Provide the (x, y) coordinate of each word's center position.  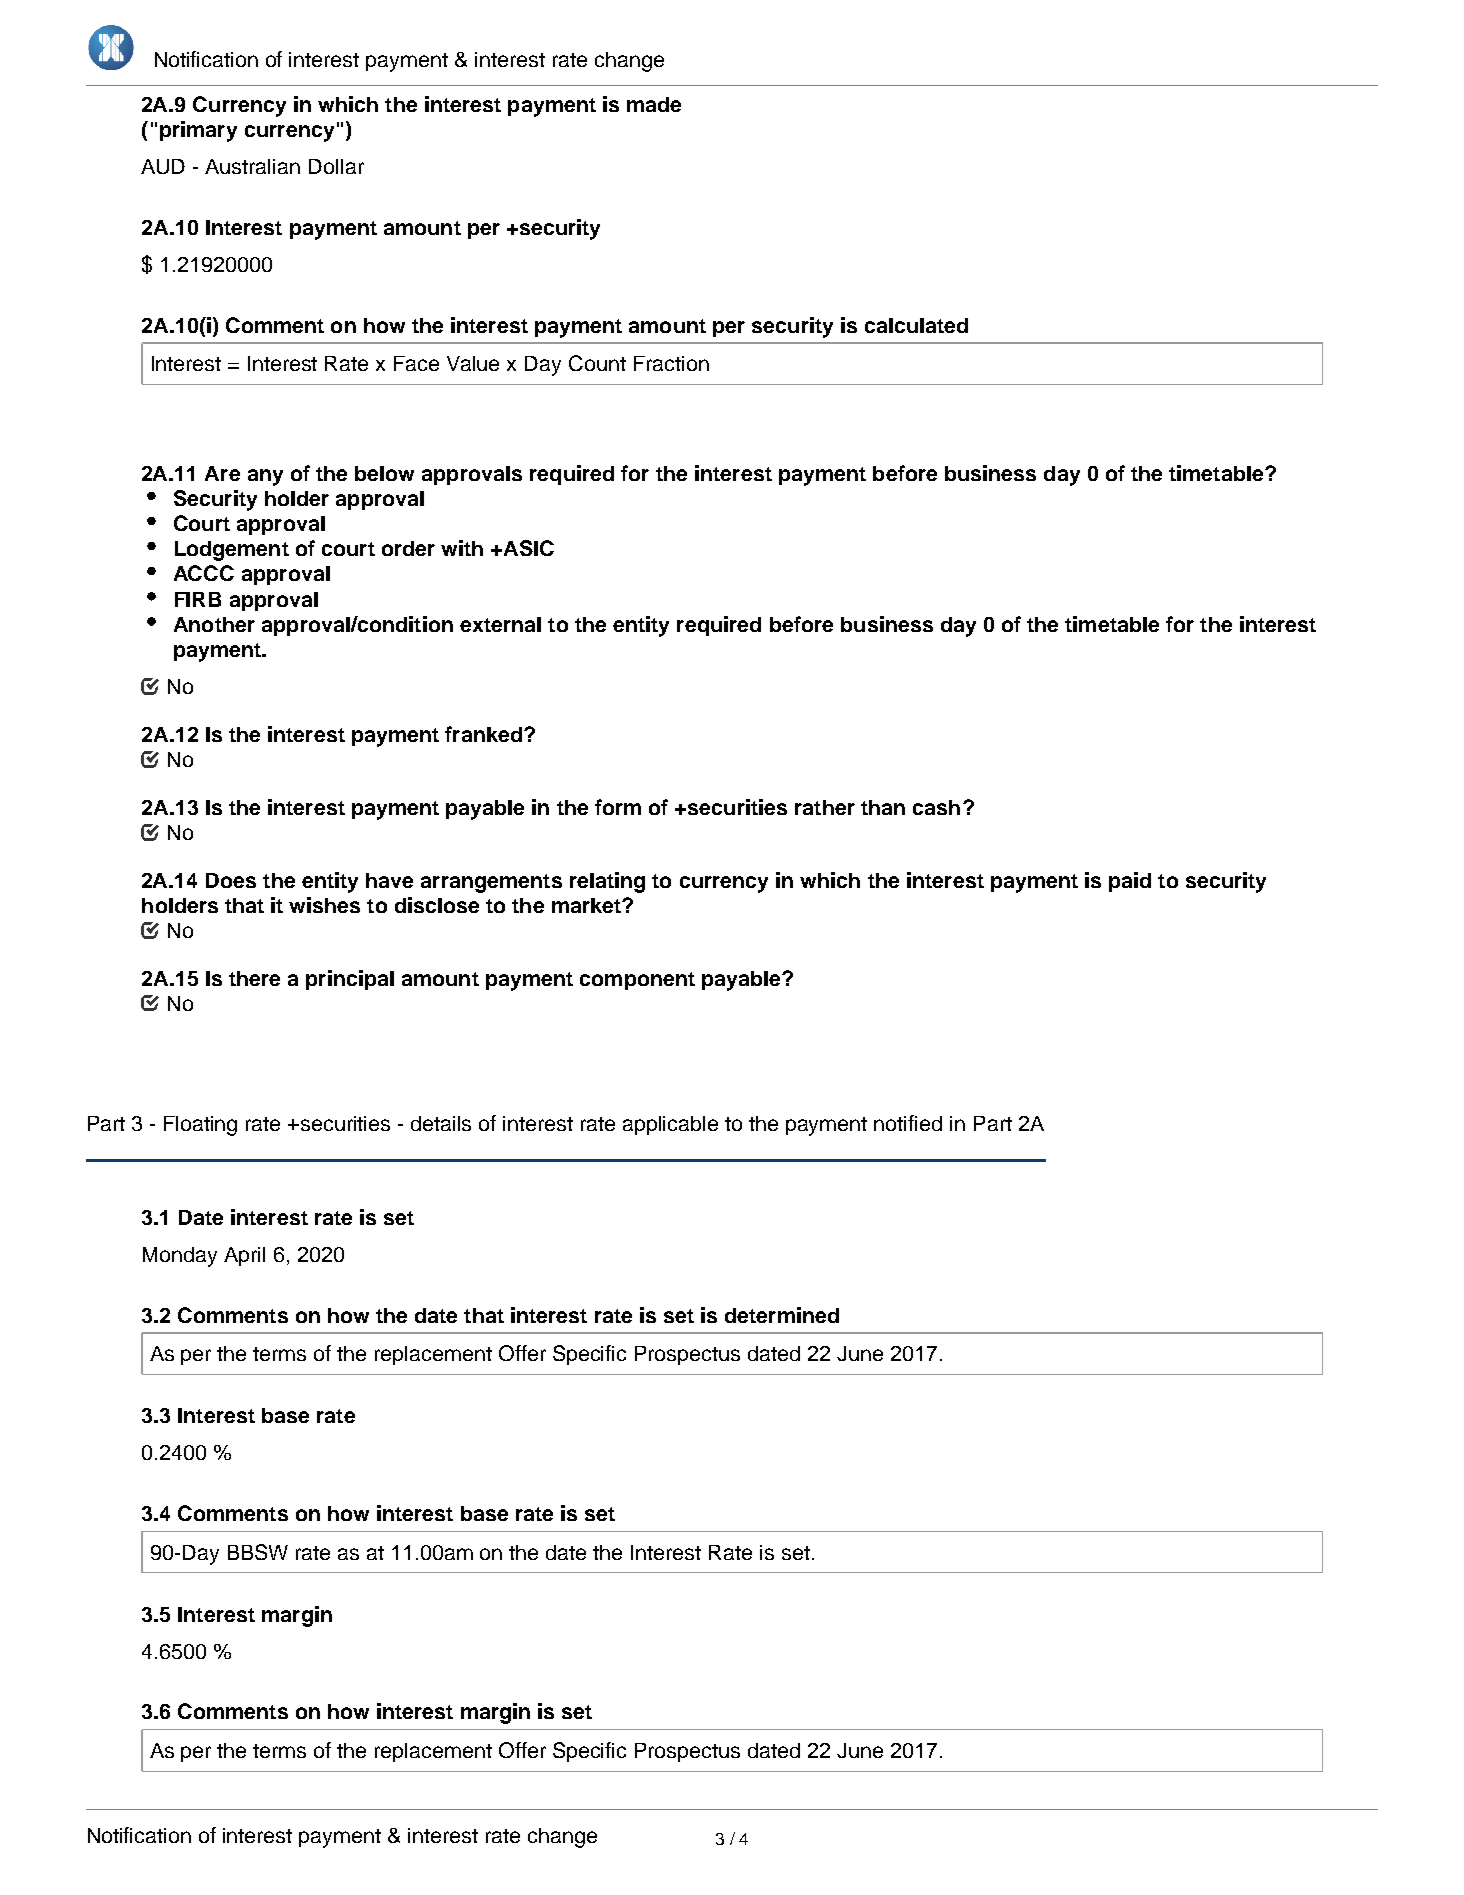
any (265, 477)
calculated (916, 325)
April (244, 1256)
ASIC (527, 548)
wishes (324, 905)
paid (1130, 882)
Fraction (671, 363)
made (654, 104)
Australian (252, 166)
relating (607, 882)
